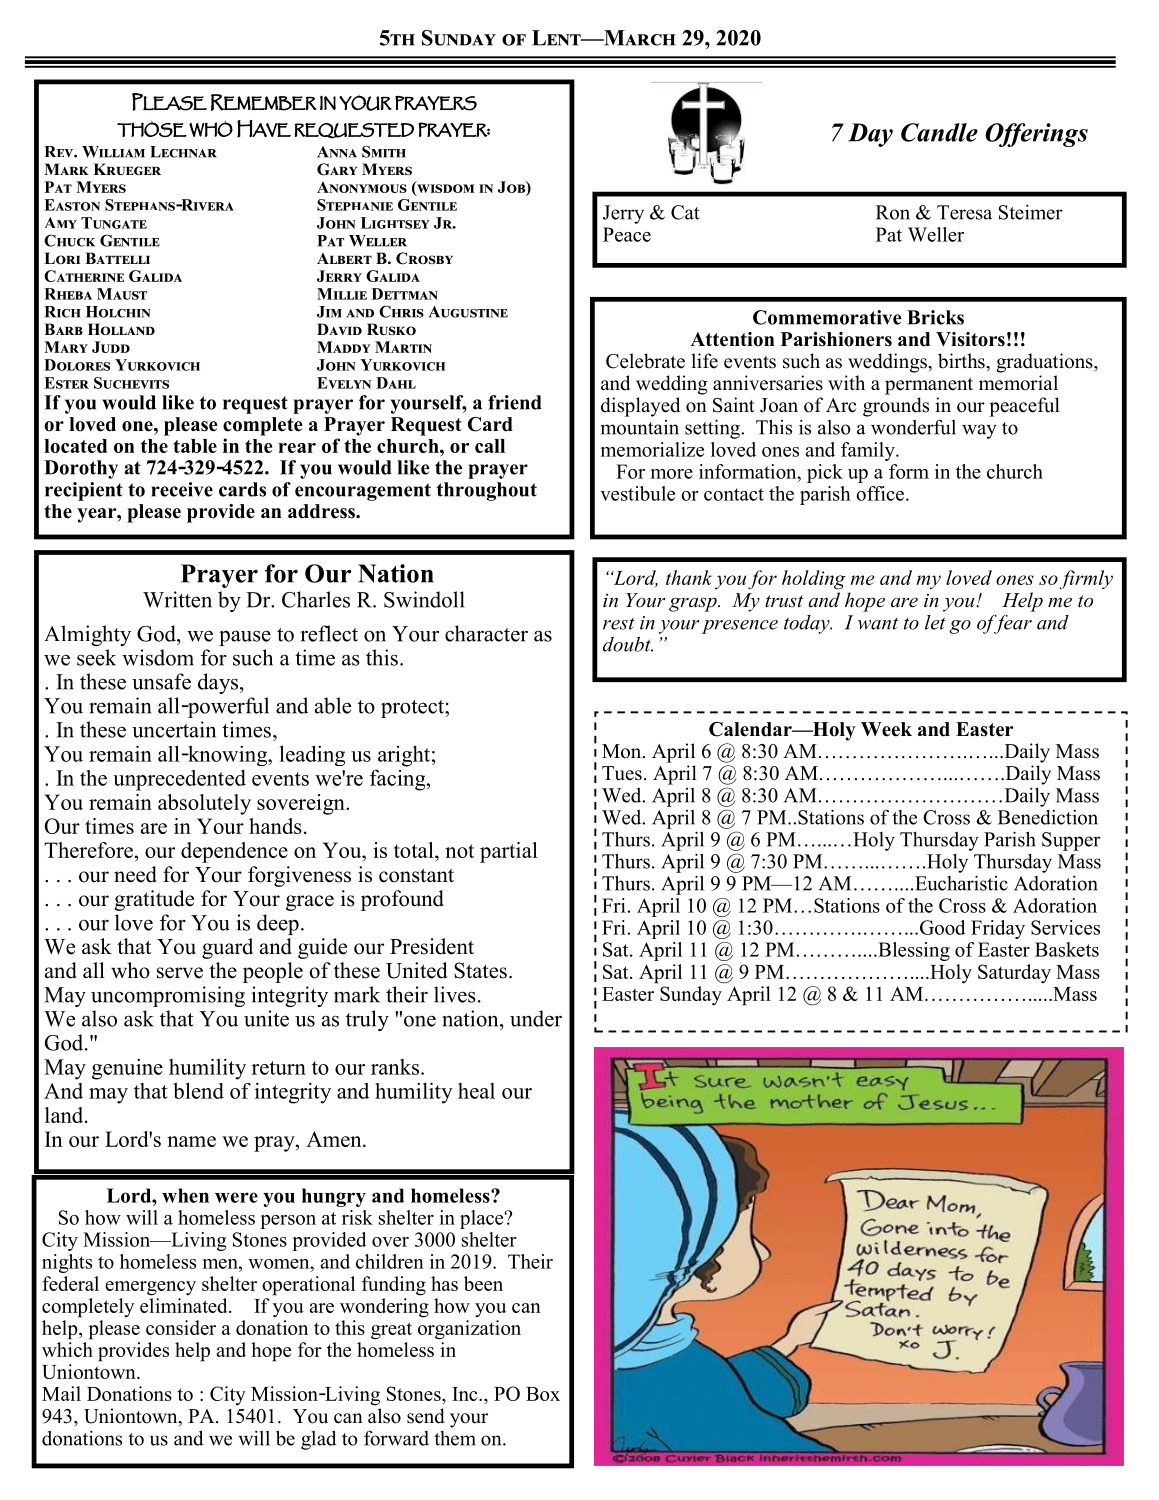 This image has width=1159, height=1500. Describe the element at coordinates (182, 489) in the image. I see `receive` at that location.
